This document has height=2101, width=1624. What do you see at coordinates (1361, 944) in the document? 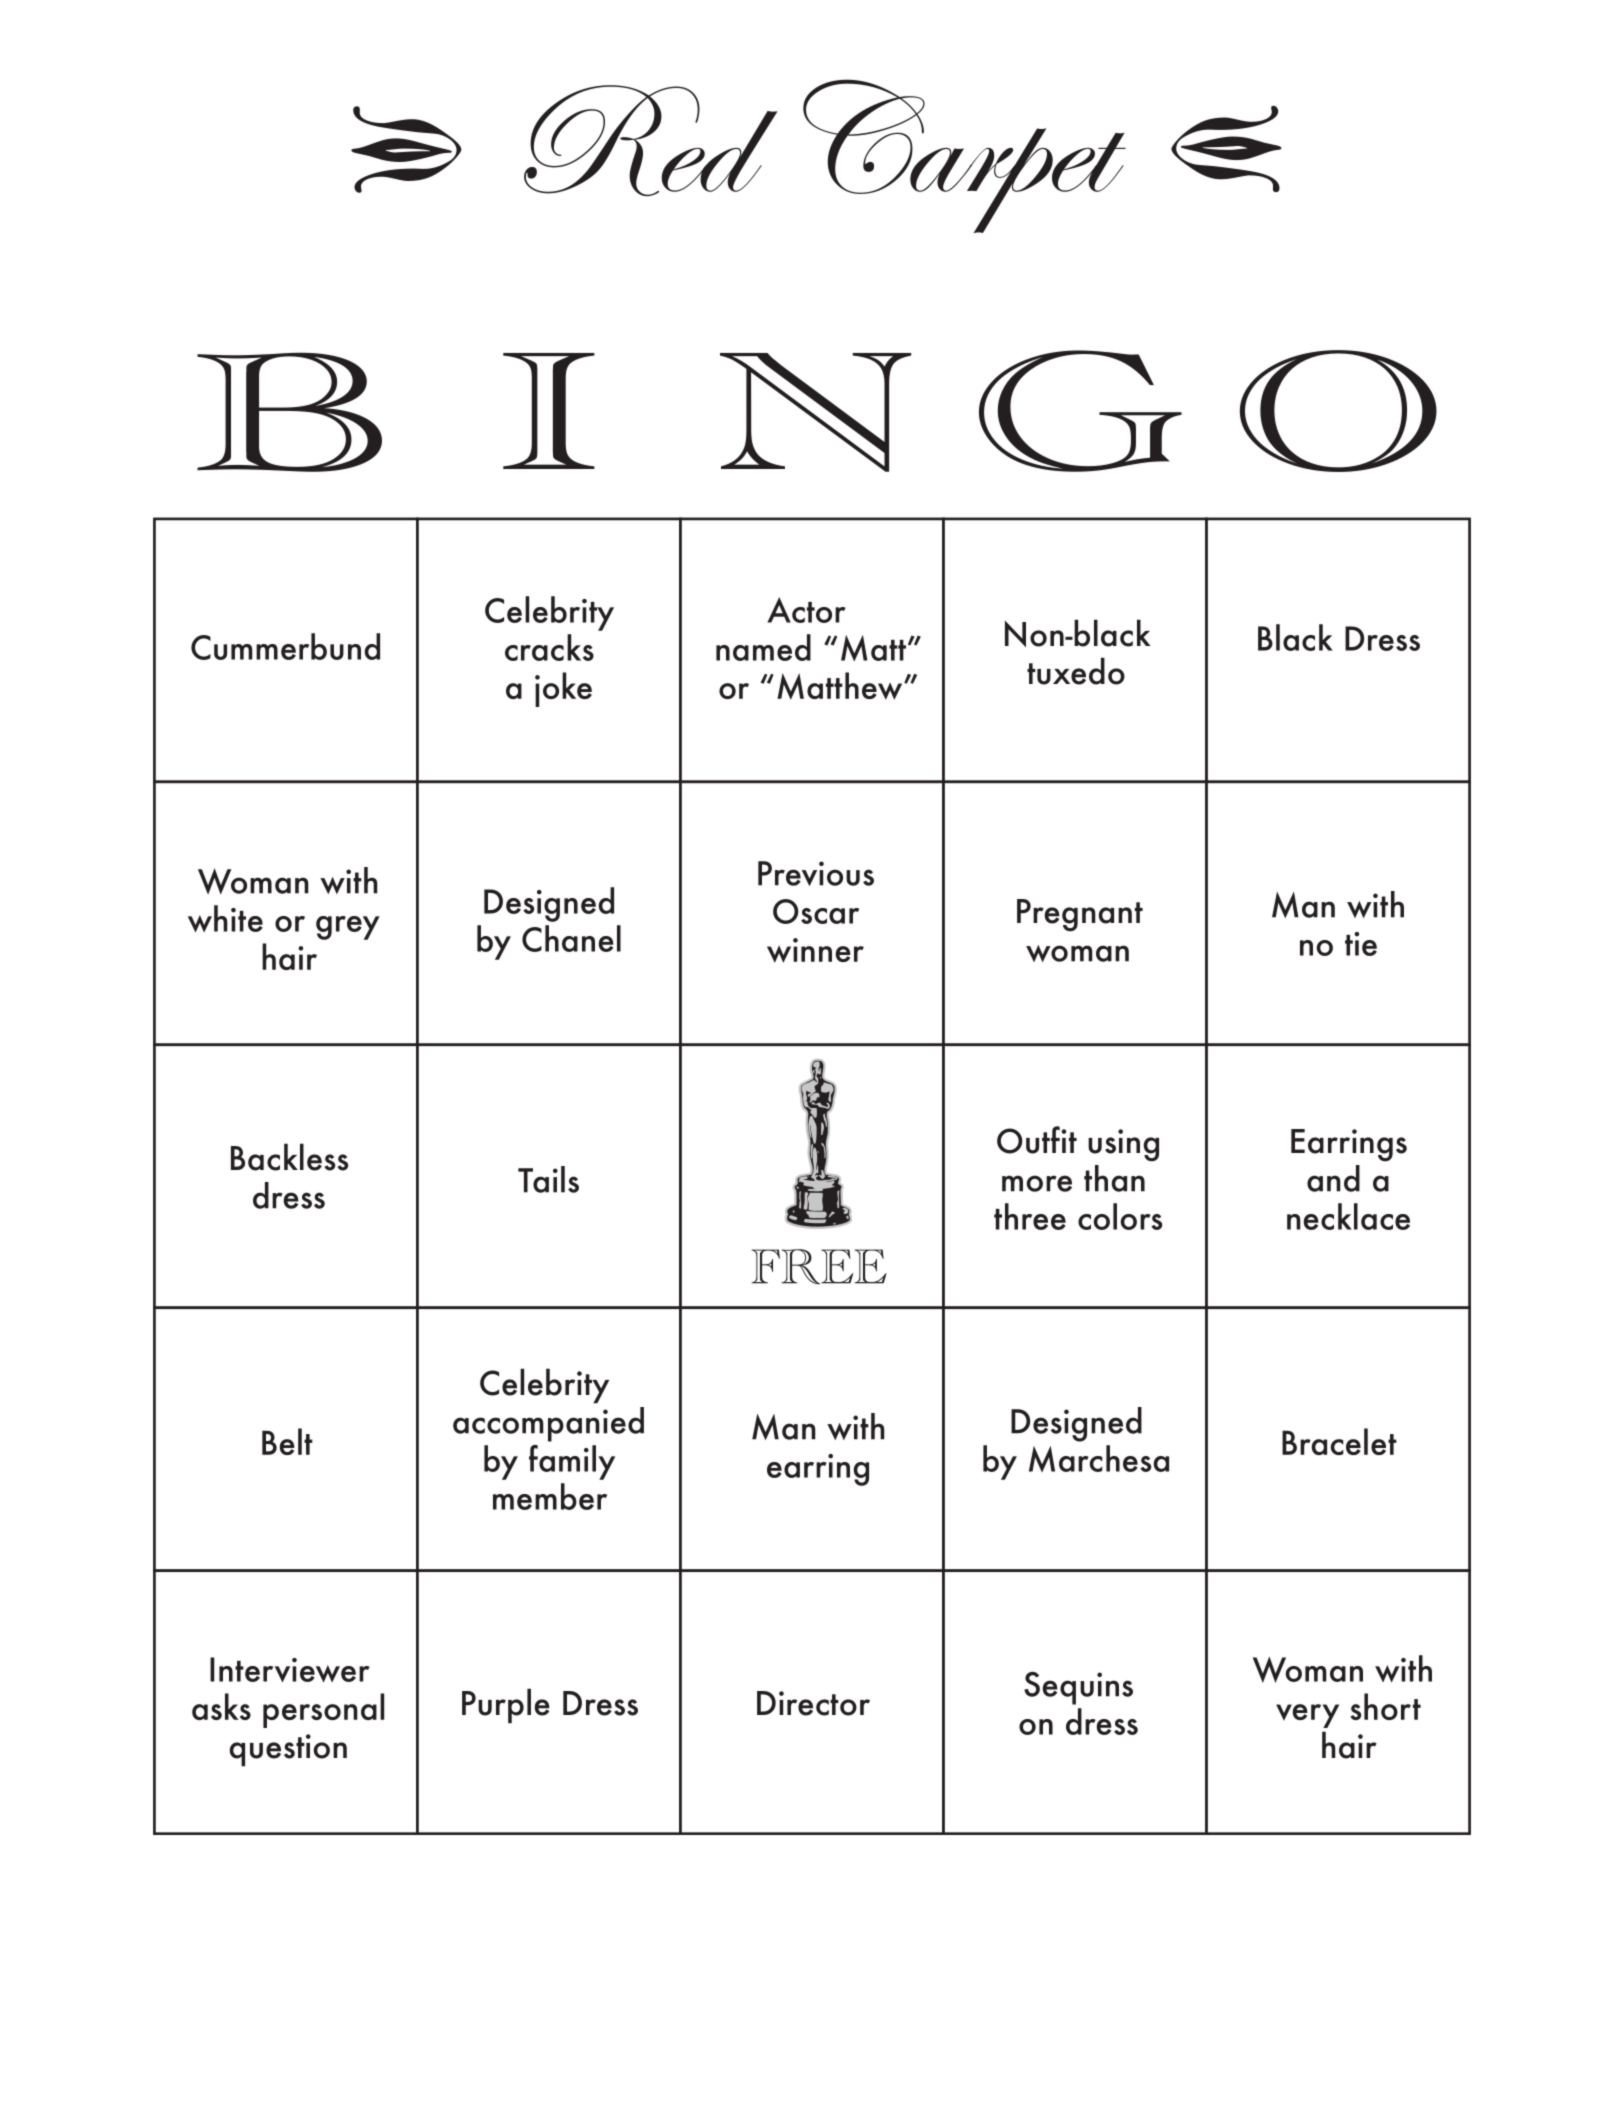
I see `tie` at bounding box center [1361, 944].
